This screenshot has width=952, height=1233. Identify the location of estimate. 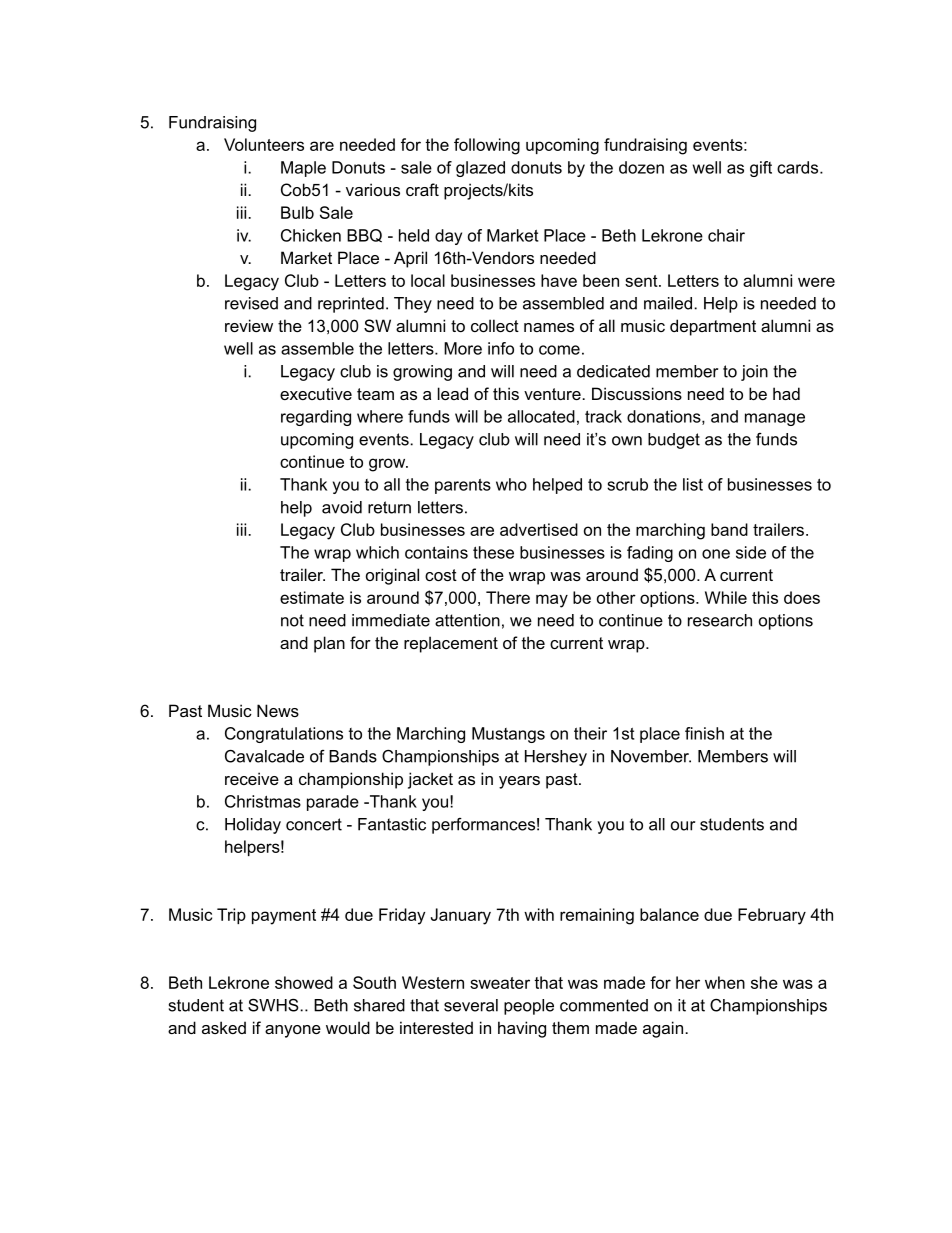
(312, 597).
